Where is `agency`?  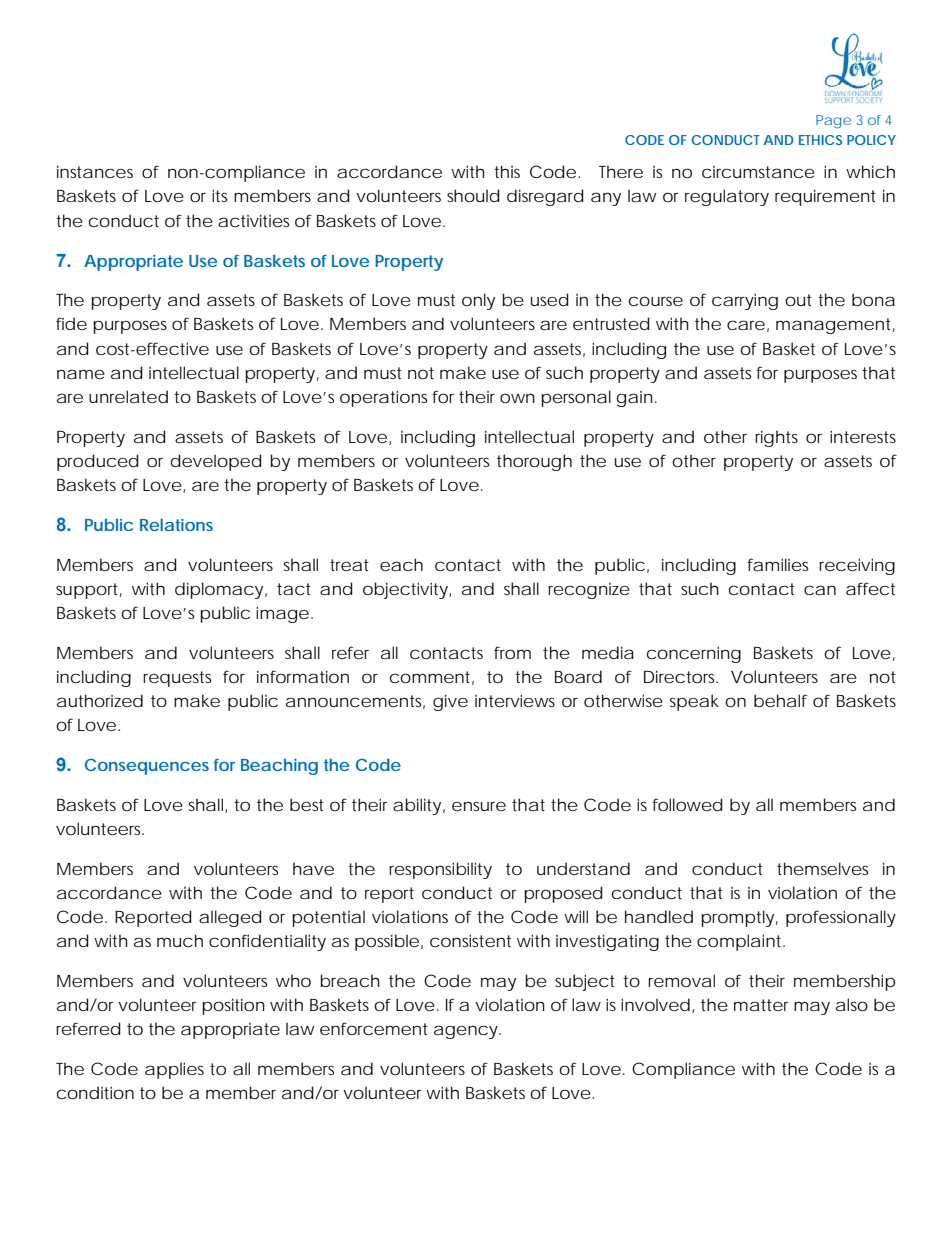 agency is located at coordinates (467, 1032).
